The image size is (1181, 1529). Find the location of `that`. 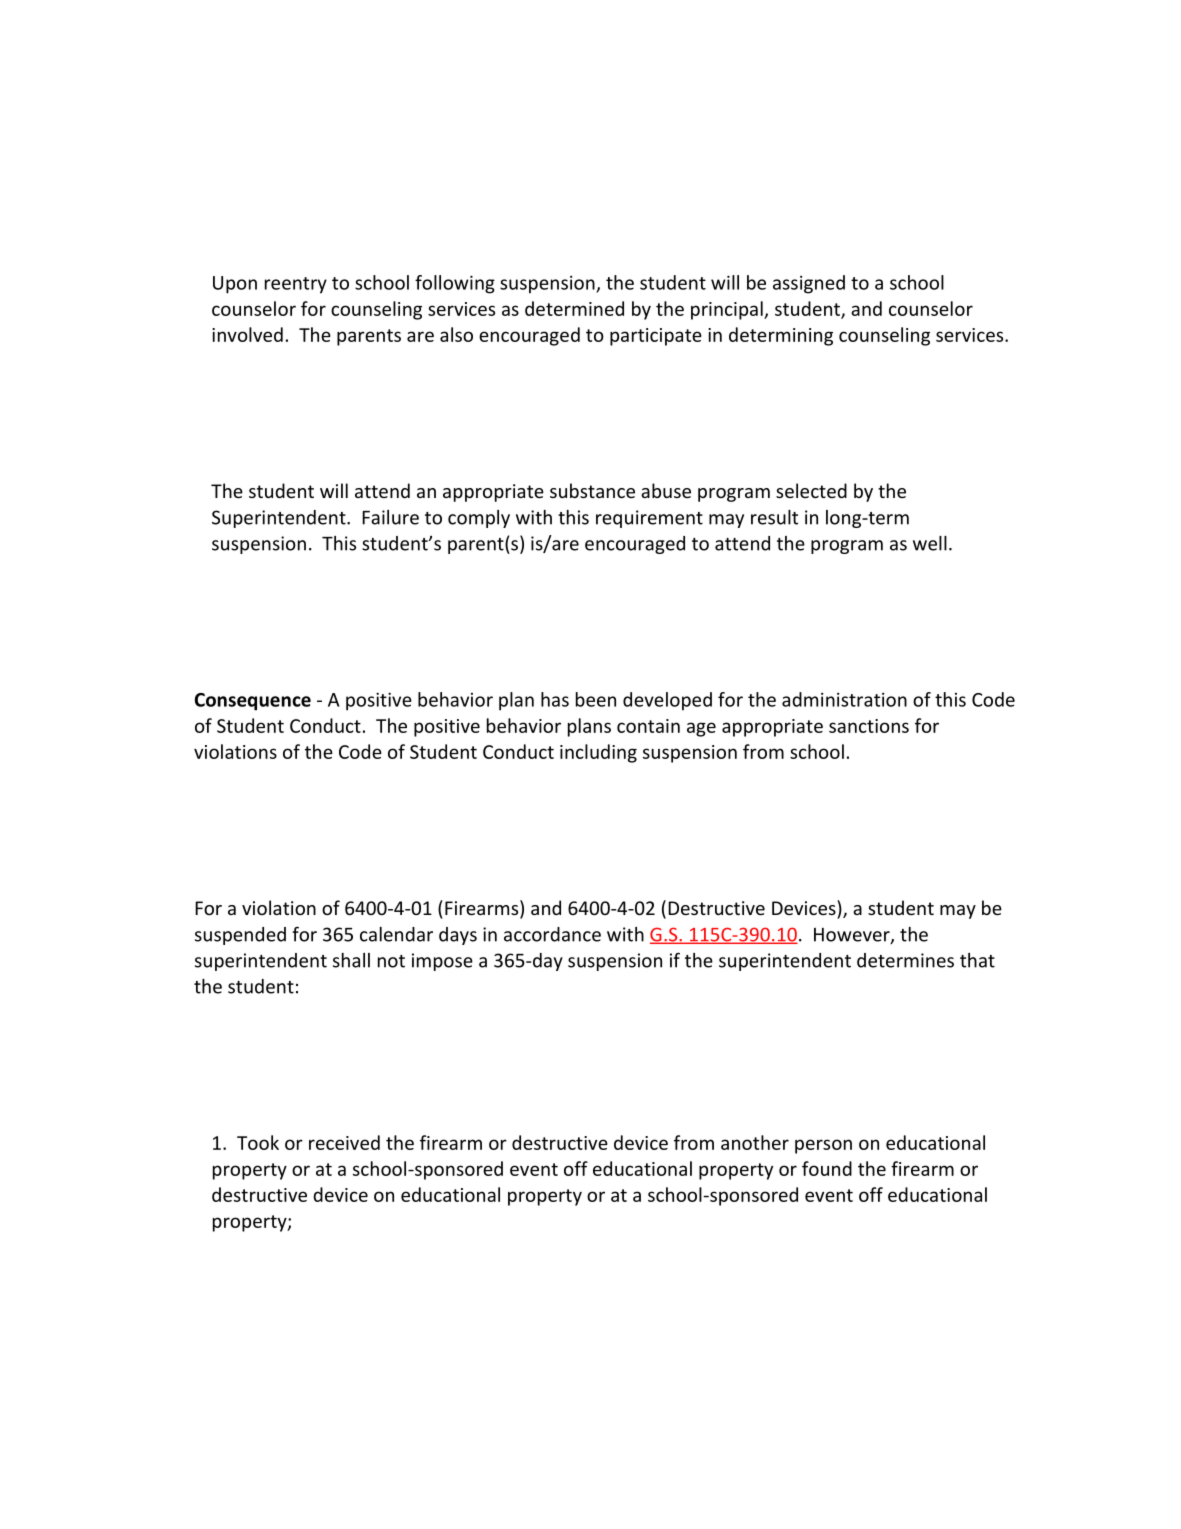

that is located at coordinates (977, 960).
